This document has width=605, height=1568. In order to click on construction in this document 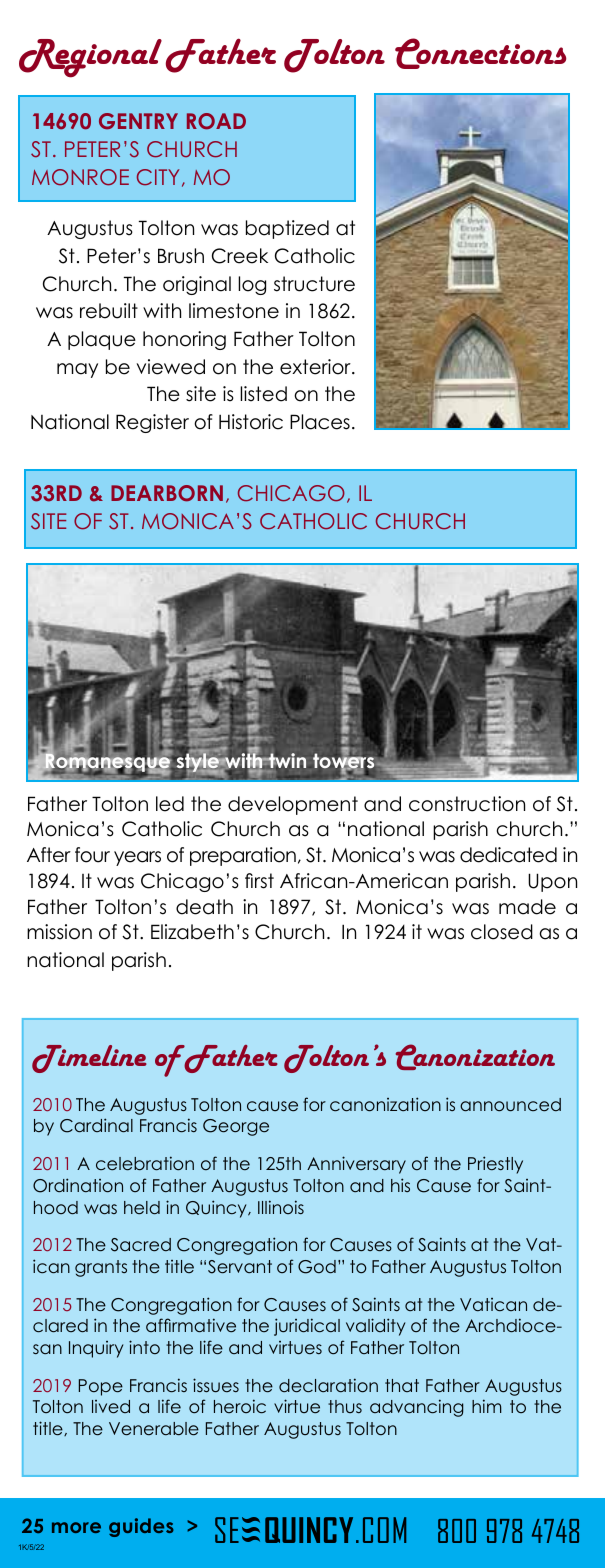, I will do `click(467, 804)`.
